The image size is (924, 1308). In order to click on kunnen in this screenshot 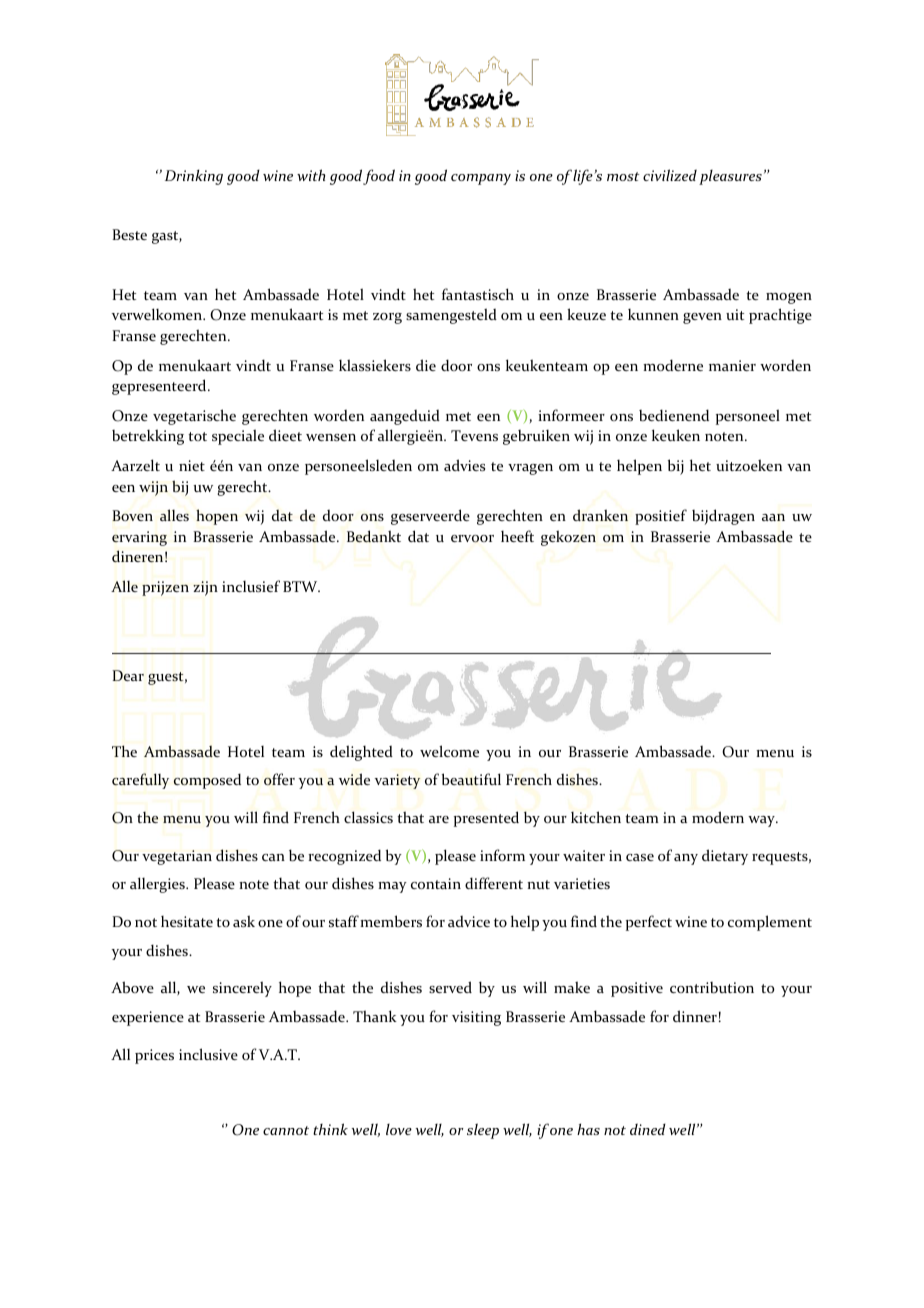, I will do `click(653, 314)`.
